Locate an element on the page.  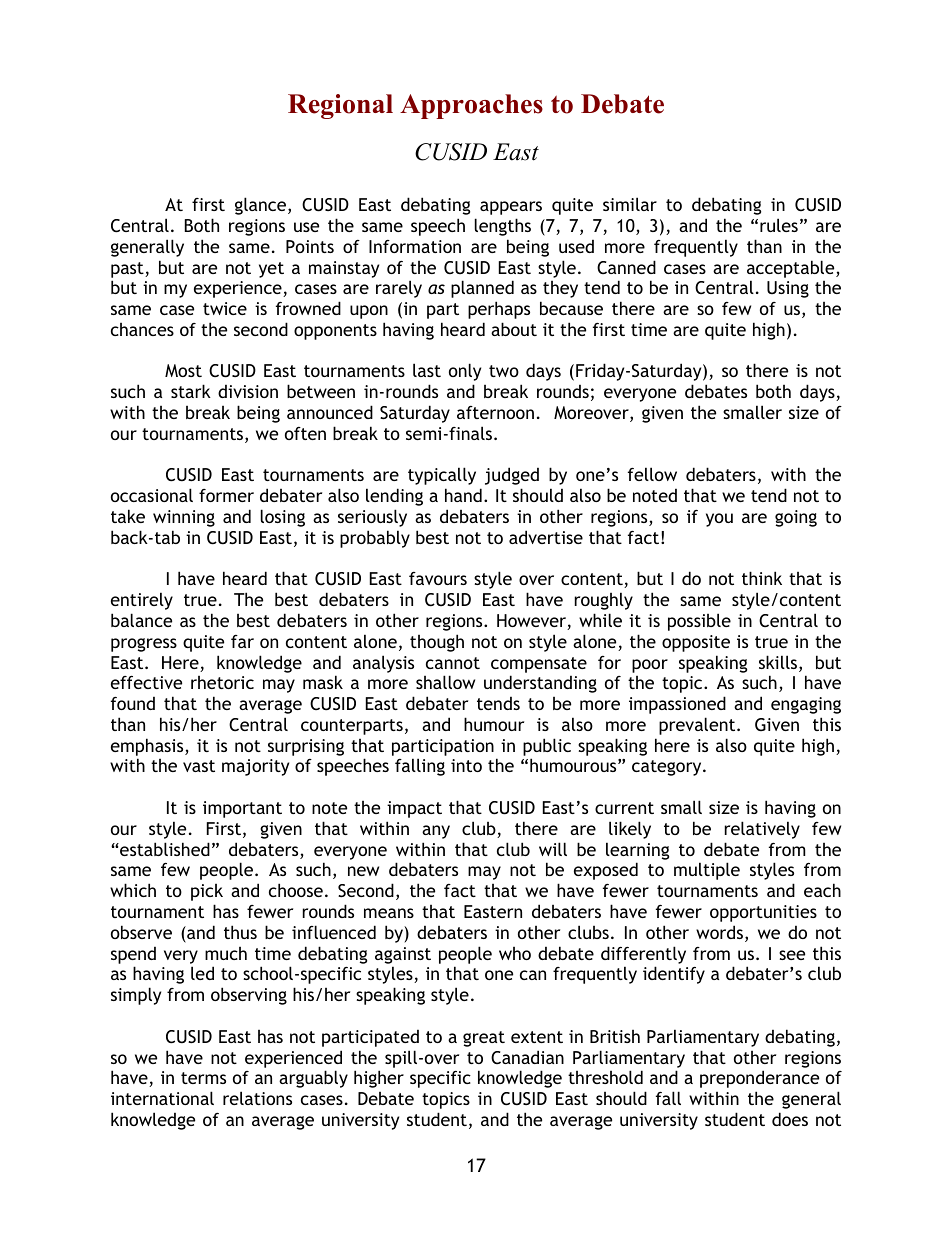
Approaches is located at coordinates (471, 106).
